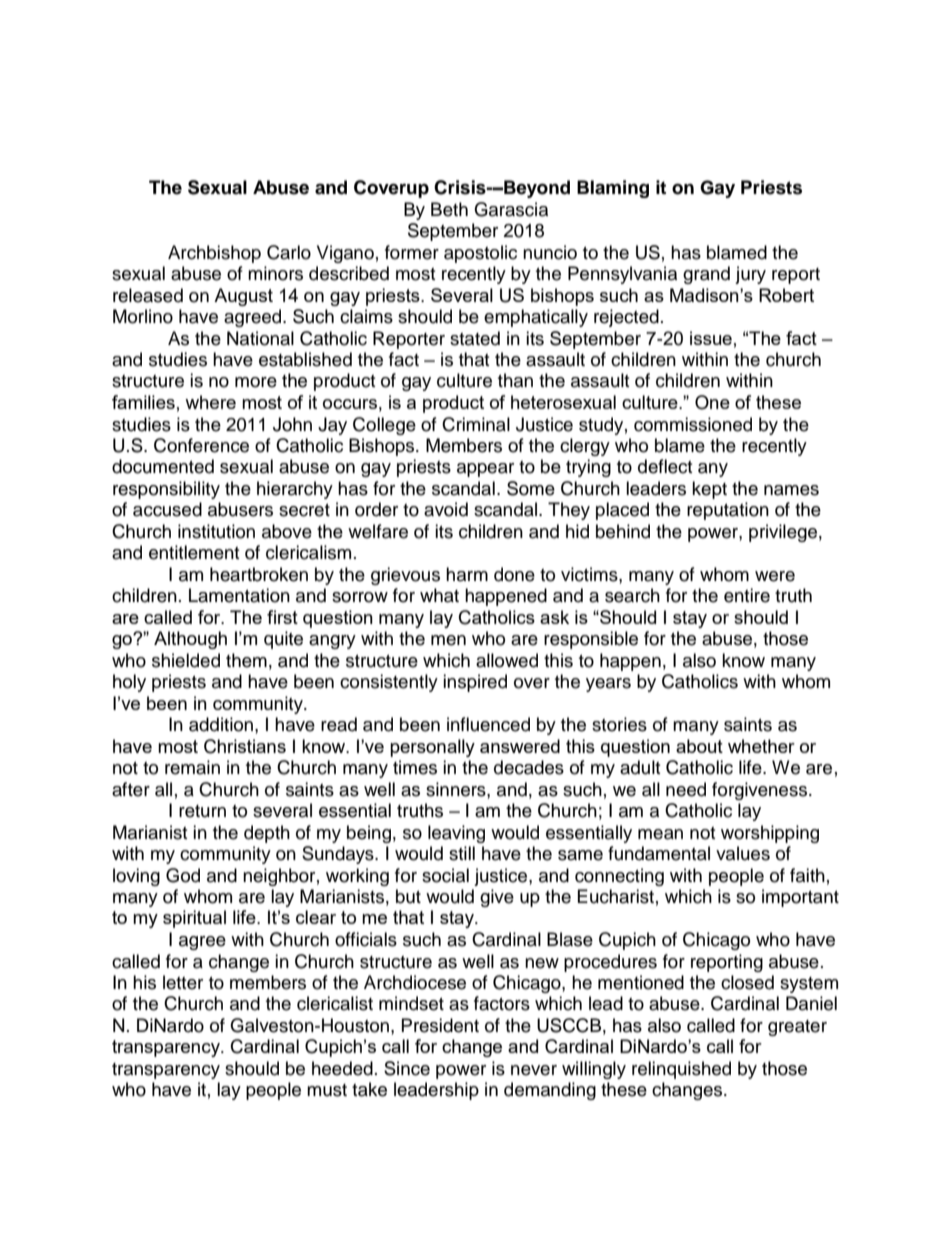 The width and height of the screenshot is (952, 1233). Describe the element at coordinates (192, 767) in the screenshot. I see `remain` at that location.
